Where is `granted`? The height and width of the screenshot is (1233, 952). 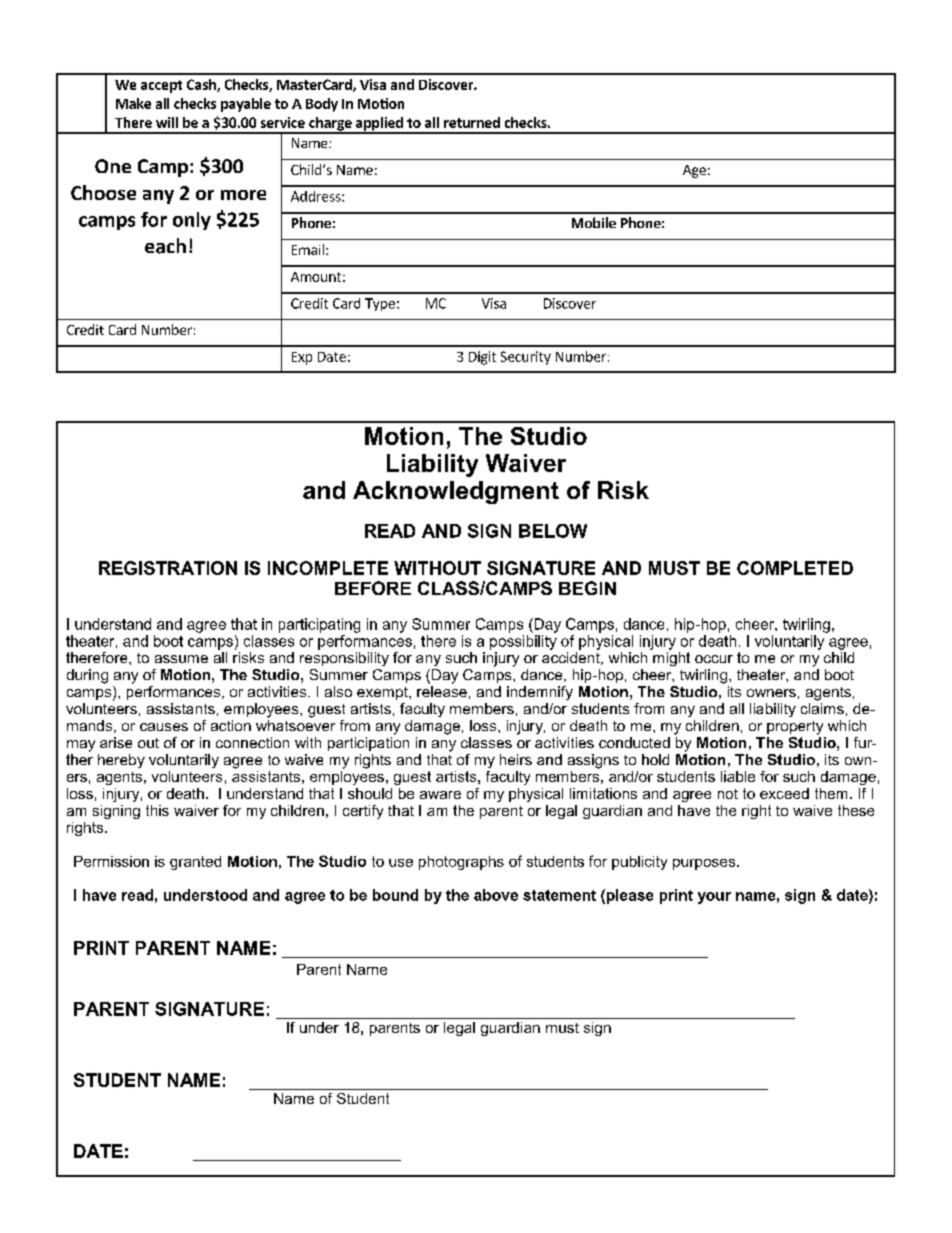
granted is located at coordinates (195, 863).
